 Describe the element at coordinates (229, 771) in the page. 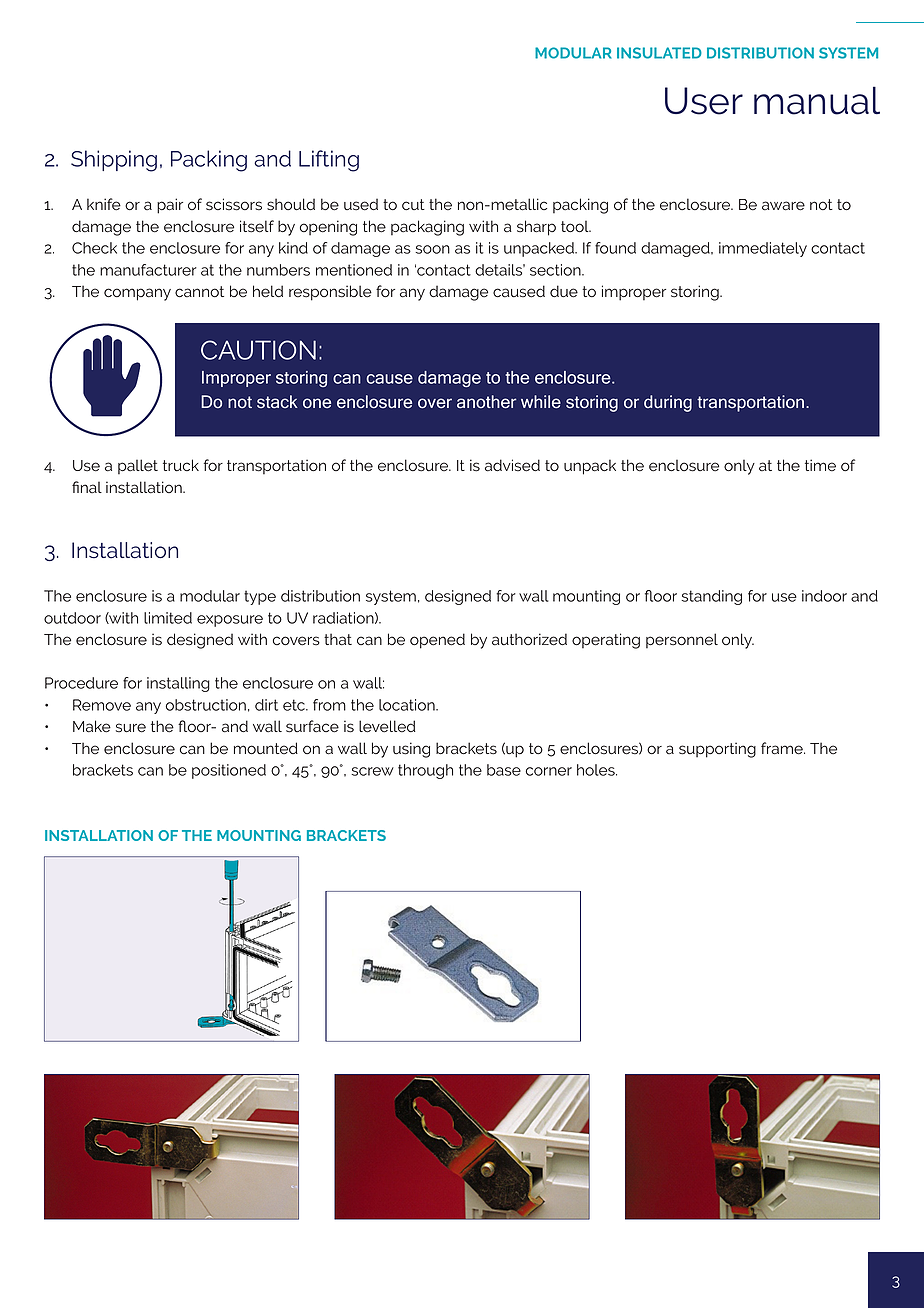

I see `positioned` at that location.
